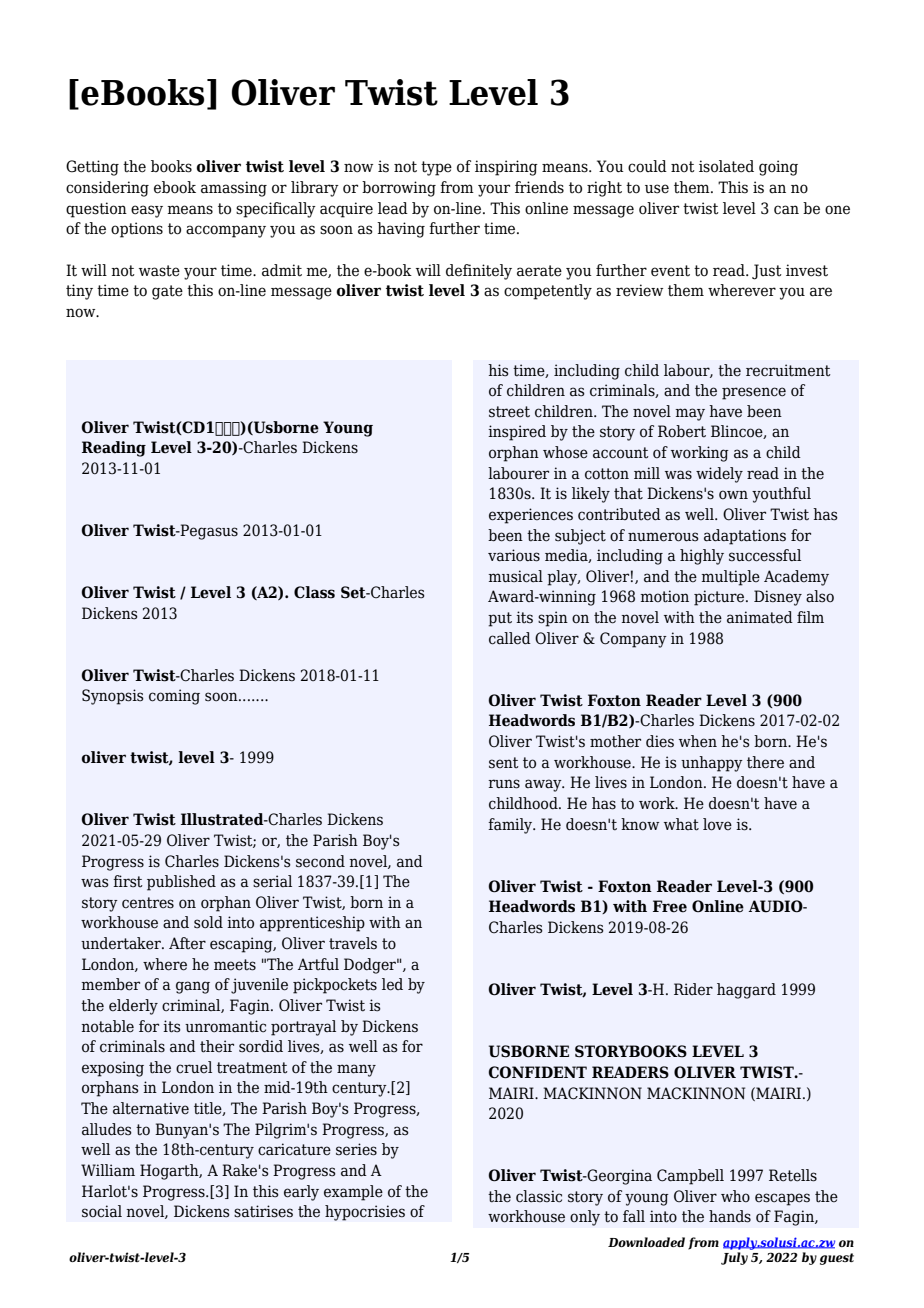 This image has height=1308, width=924. Describe the element at coordinates (786, 210) in the image. I see `can` at that location.
